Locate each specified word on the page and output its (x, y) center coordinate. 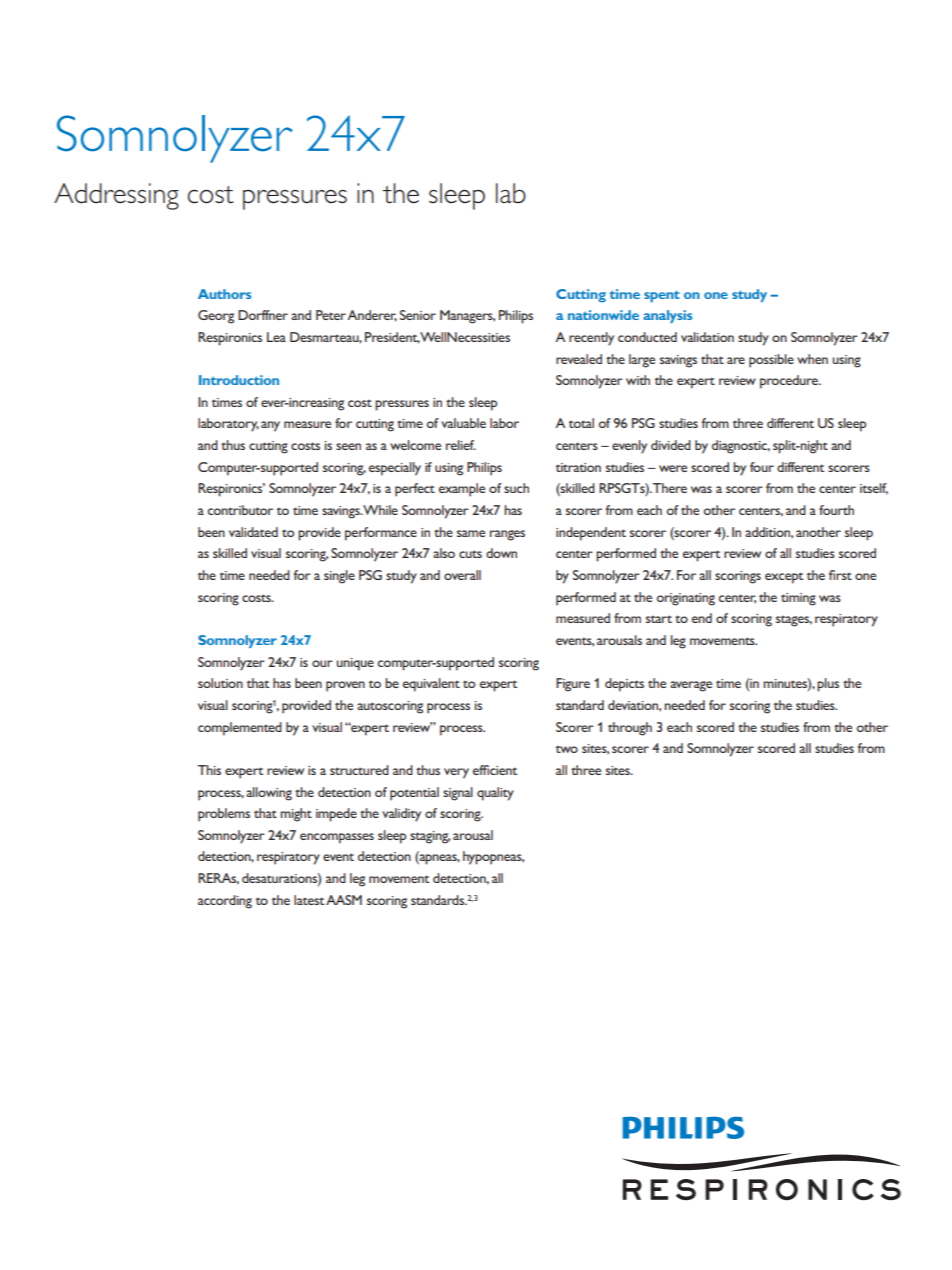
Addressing (116, 196)
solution (220, 683)
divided (671, 445)
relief (461, 445)
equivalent (431, 685)
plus (828, 685)
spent (662, 296)
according (225, 902)
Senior (418, 315)
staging (430, 837)
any (270, 426)
